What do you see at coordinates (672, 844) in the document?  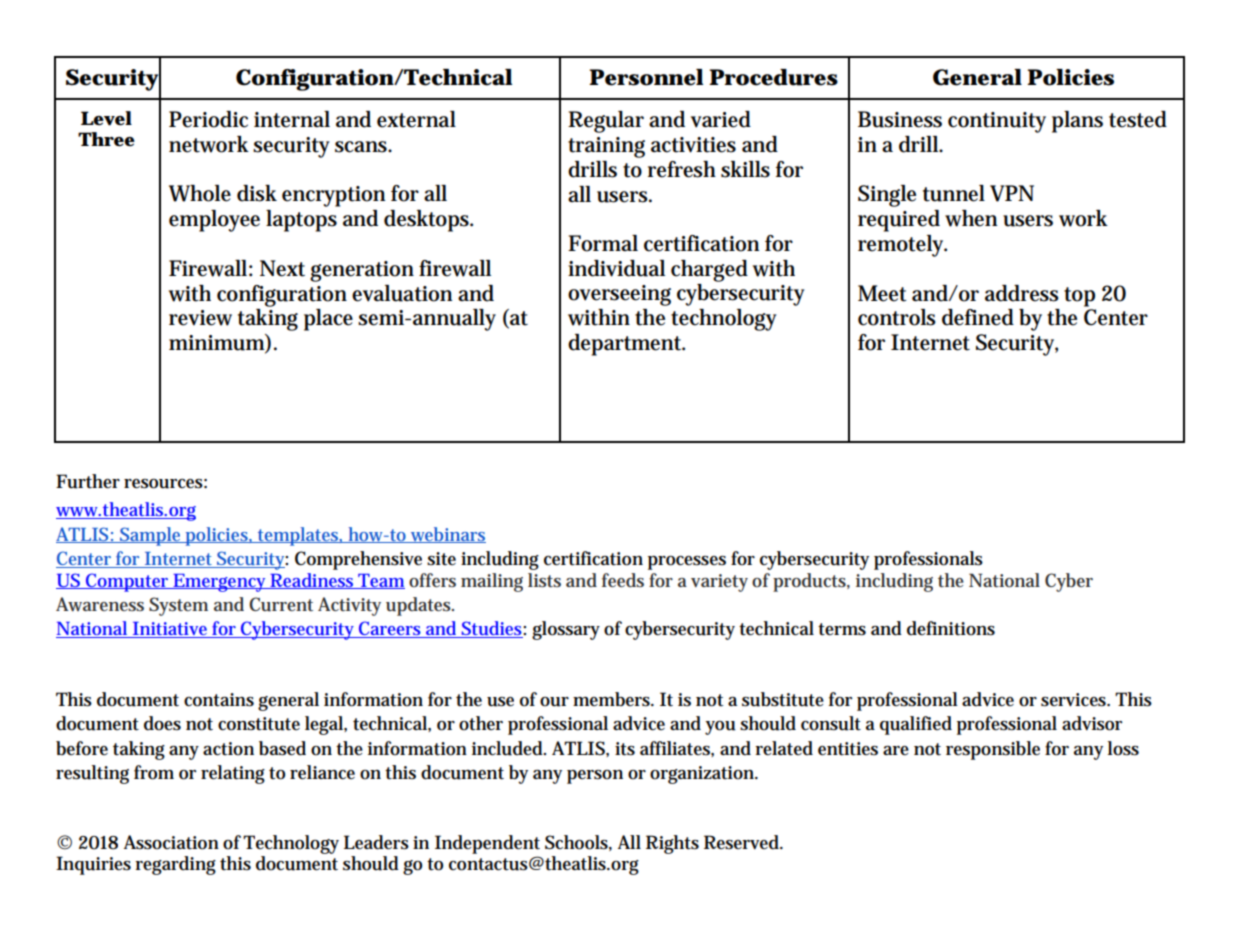 I see `Rights` at bounding box center [672, 844].
